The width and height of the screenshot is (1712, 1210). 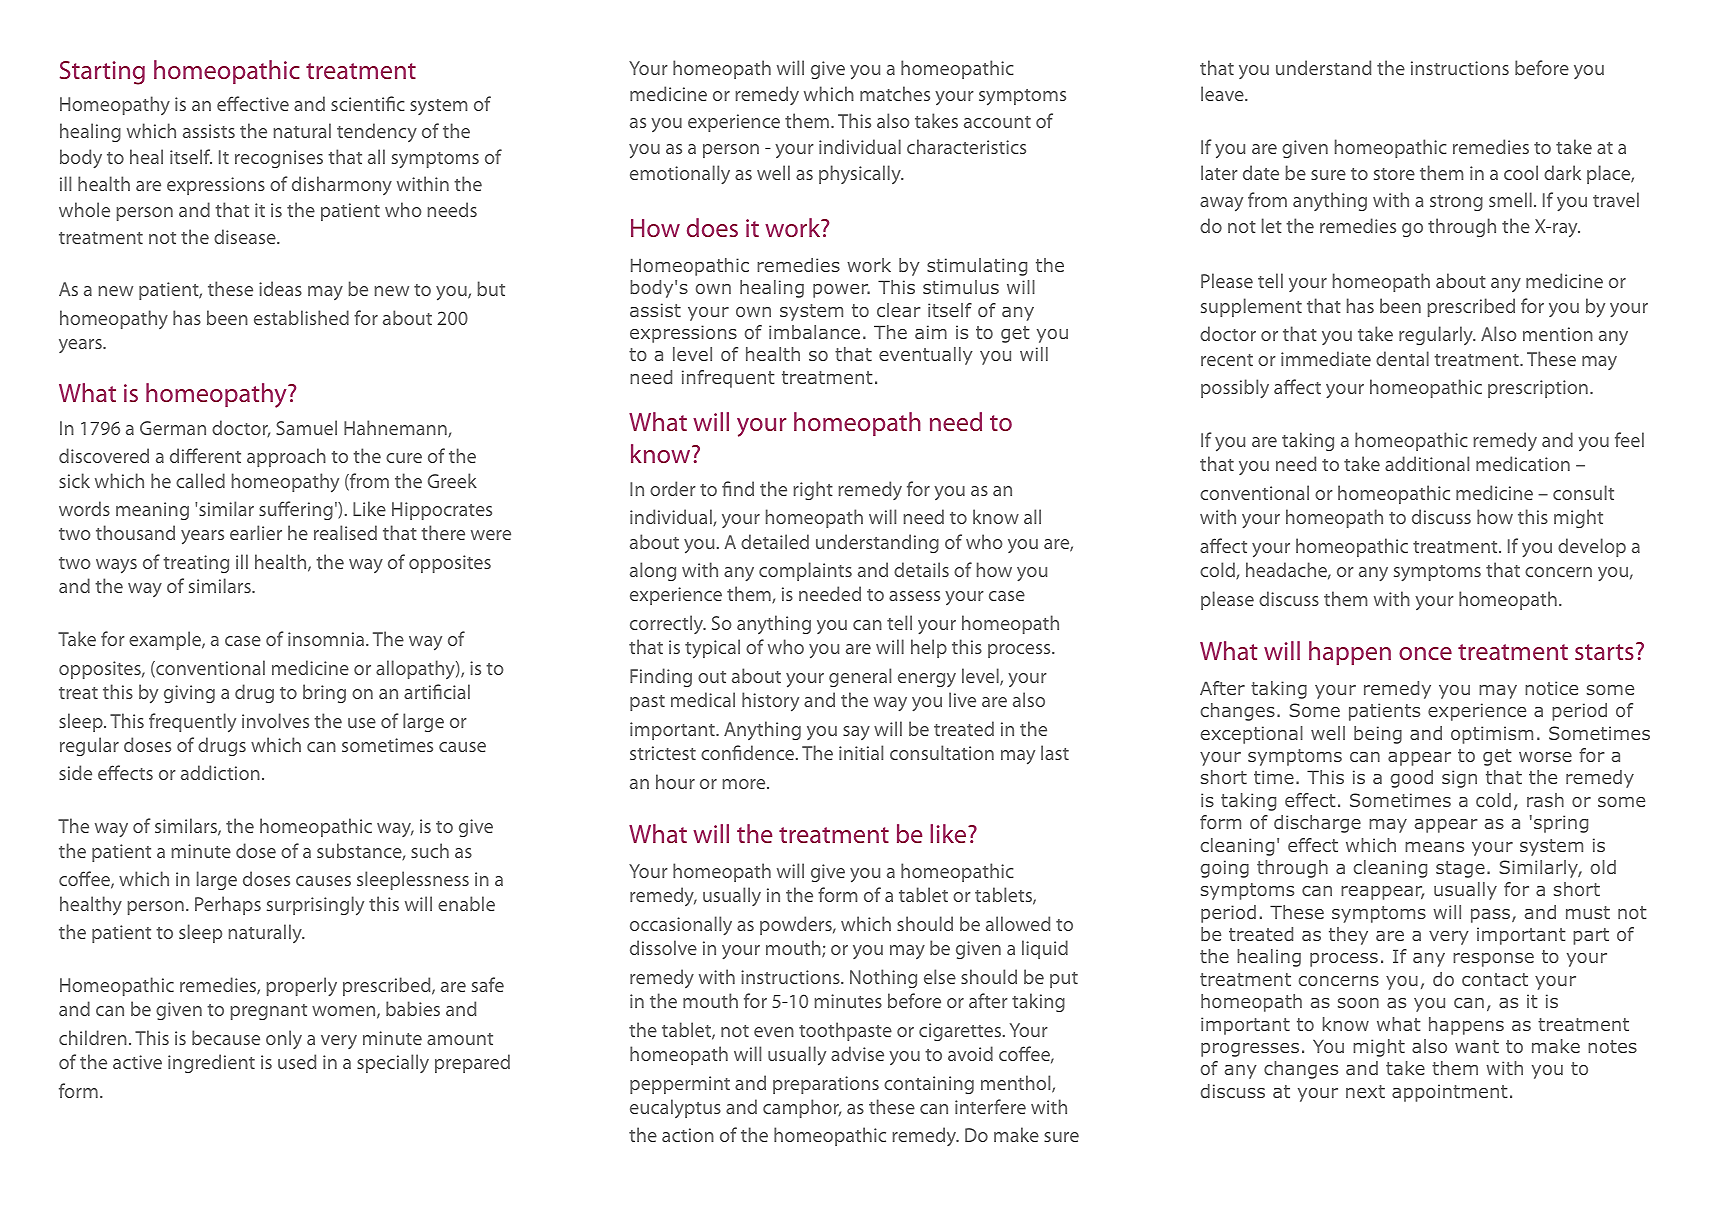 I want to click on involves, so click(x=275, y=720).
